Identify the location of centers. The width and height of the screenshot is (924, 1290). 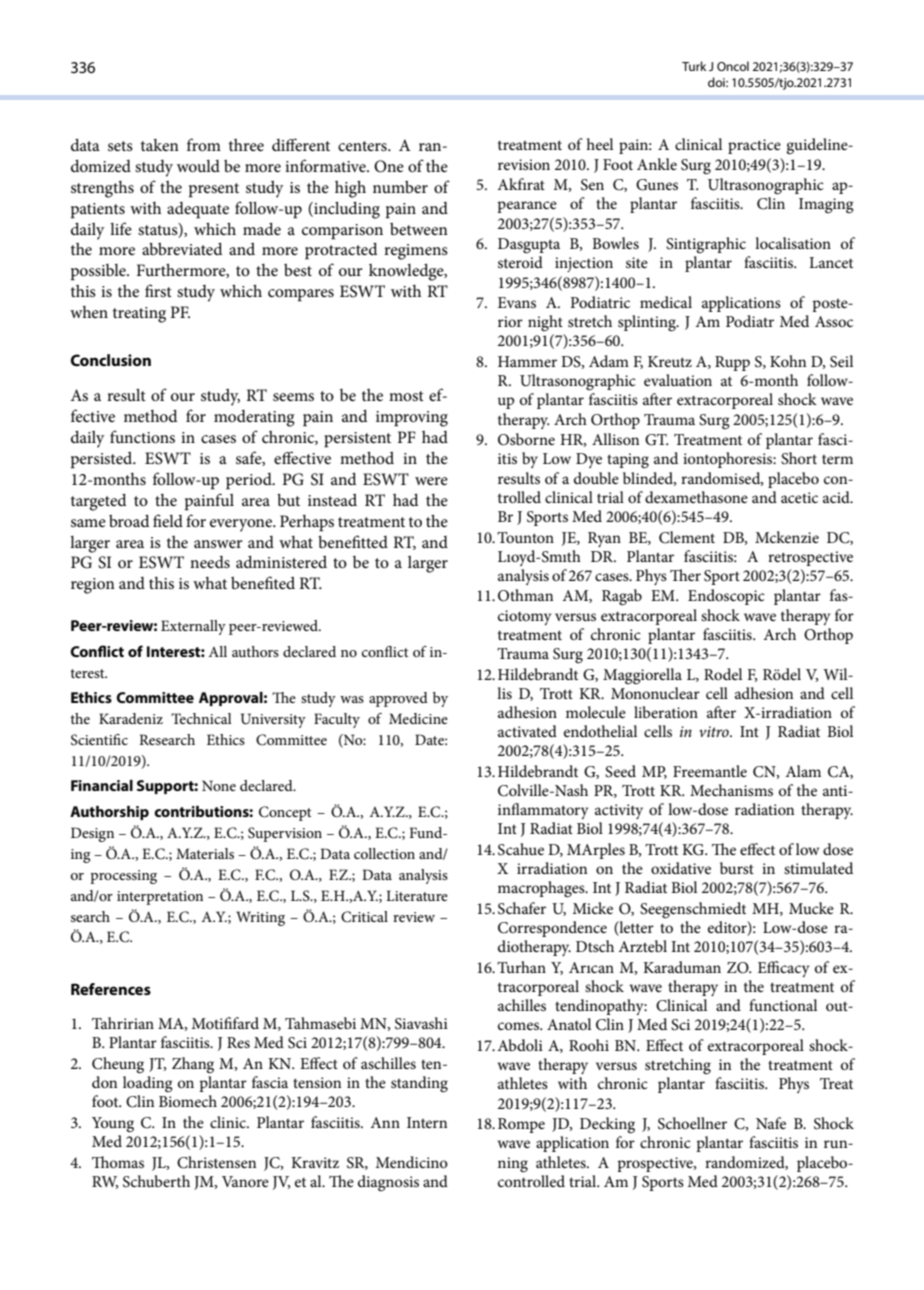
(363, 146).
